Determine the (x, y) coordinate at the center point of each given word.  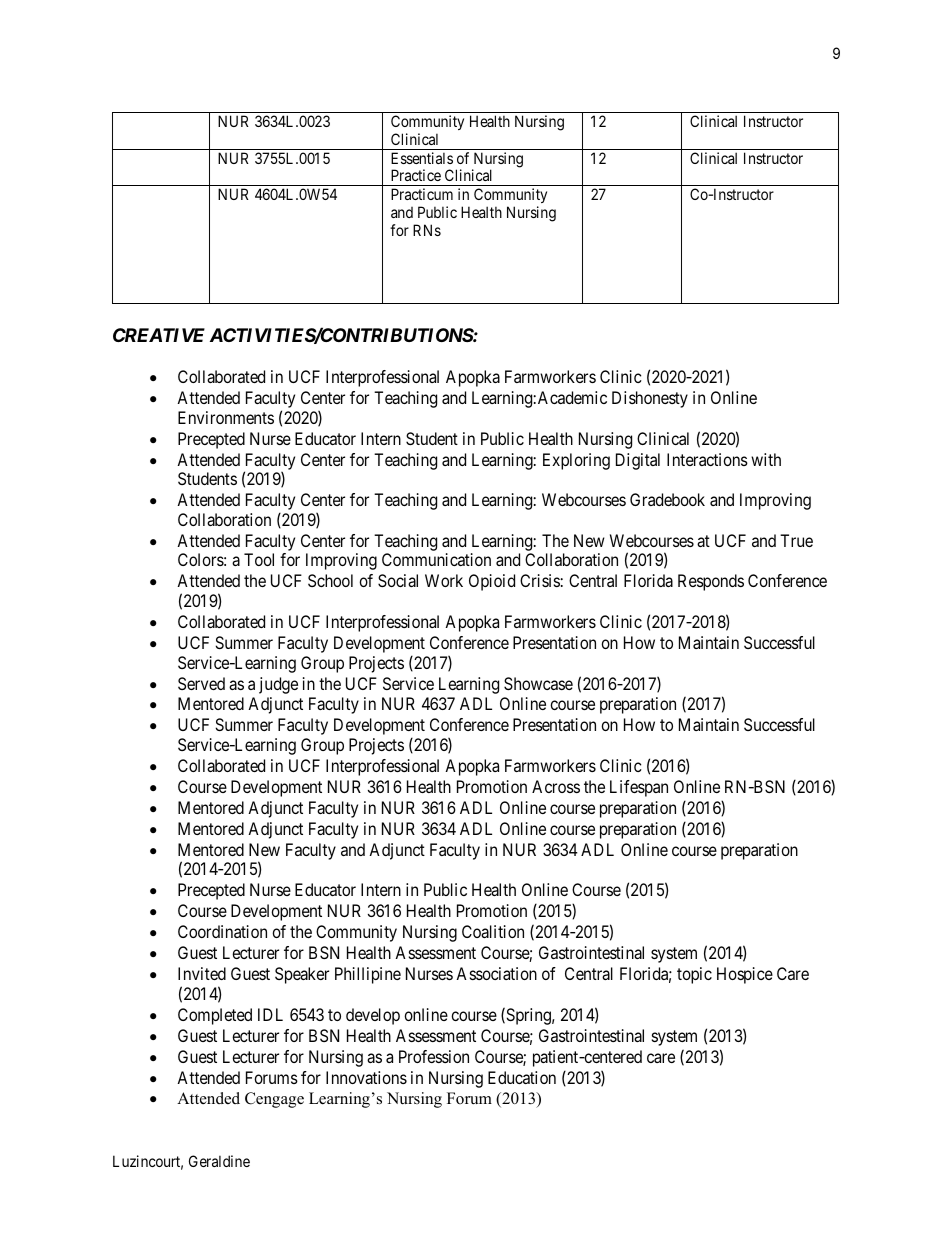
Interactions (707, 459)
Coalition (493, 931)
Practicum (422, 194)
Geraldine (219, 1161)
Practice (416, 175)
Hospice (745, 975)
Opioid (492, 582)
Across (556, 786)
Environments (226, 417)
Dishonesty (650, 399)
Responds (711, 582)
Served (201, 683)
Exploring (576, 461)
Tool (259, 559)
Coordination (222, 931)
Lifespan (639, 788)
